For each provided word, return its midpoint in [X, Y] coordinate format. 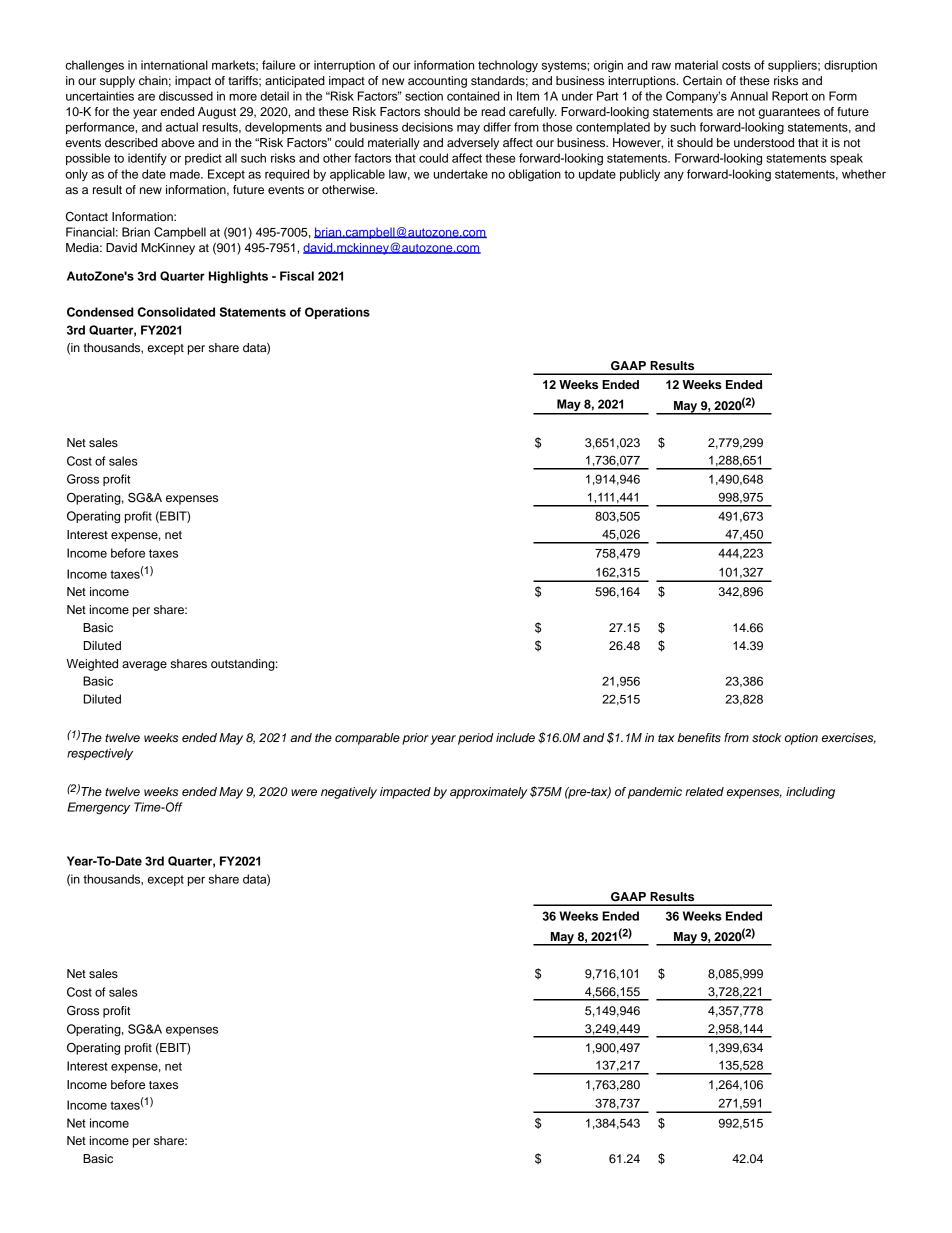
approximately [488, 793]
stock [766, 737]
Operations [337, 313]
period [476, 739]
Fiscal [297, 276]
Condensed [100, 312]
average [144, 666]
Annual [749, 96]
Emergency [98, 808]
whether [864, 174]
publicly [640, 175]
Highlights [238, 277]
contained [473, 96]
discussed [186, 96]
